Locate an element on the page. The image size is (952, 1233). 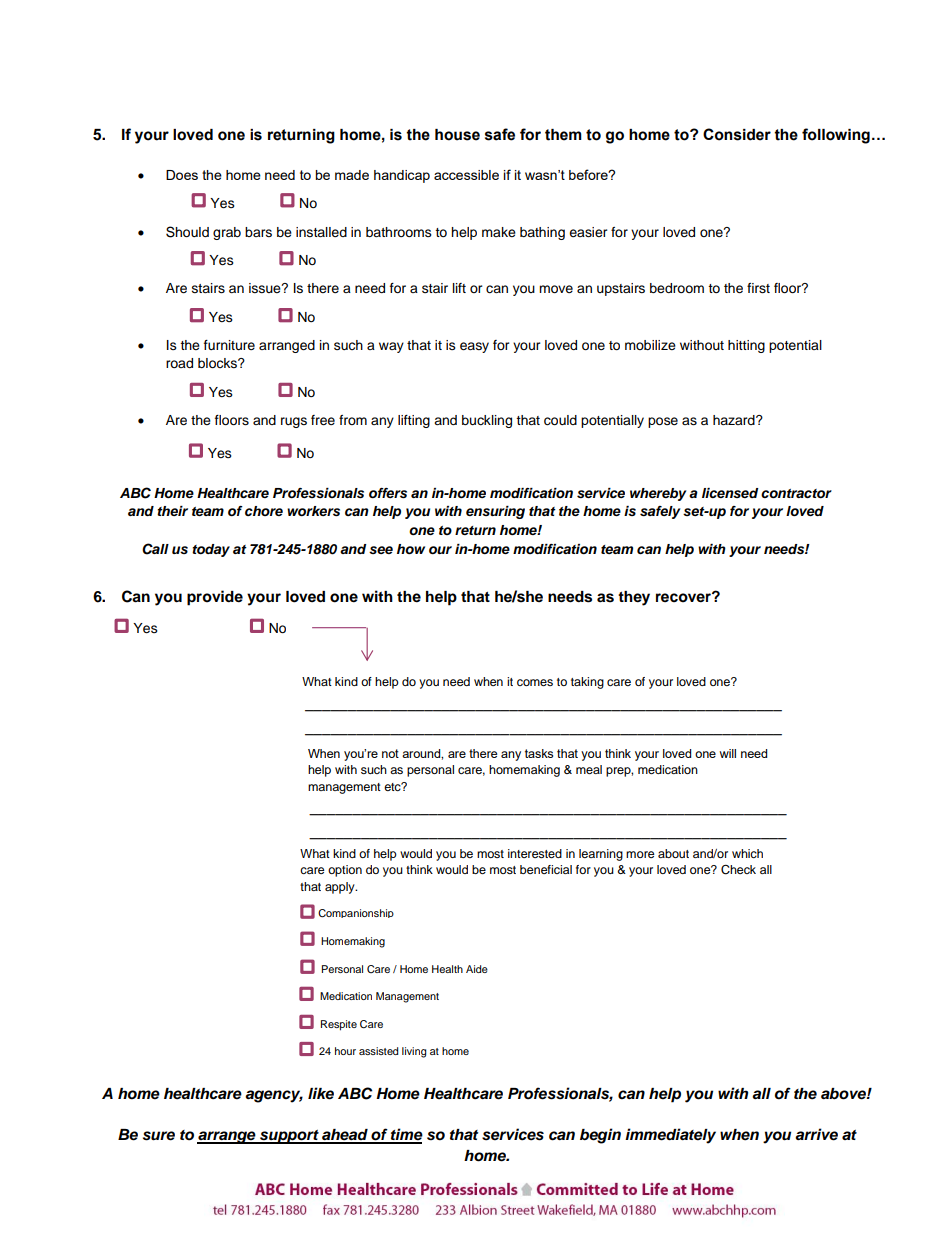
Consider is located at coordinates (737, 134).
